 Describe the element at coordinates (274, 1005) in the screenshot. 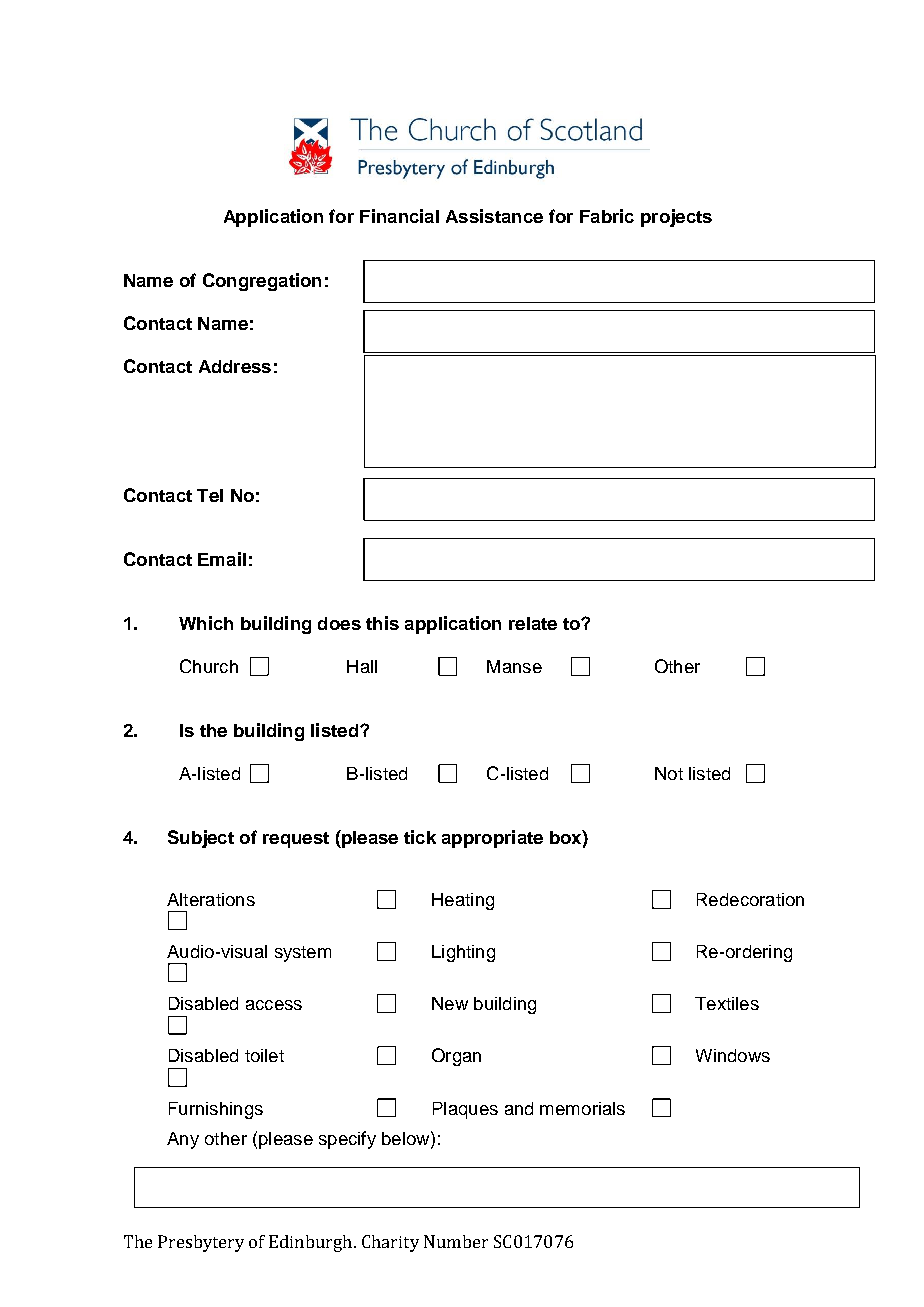

I see `access` at that location.
